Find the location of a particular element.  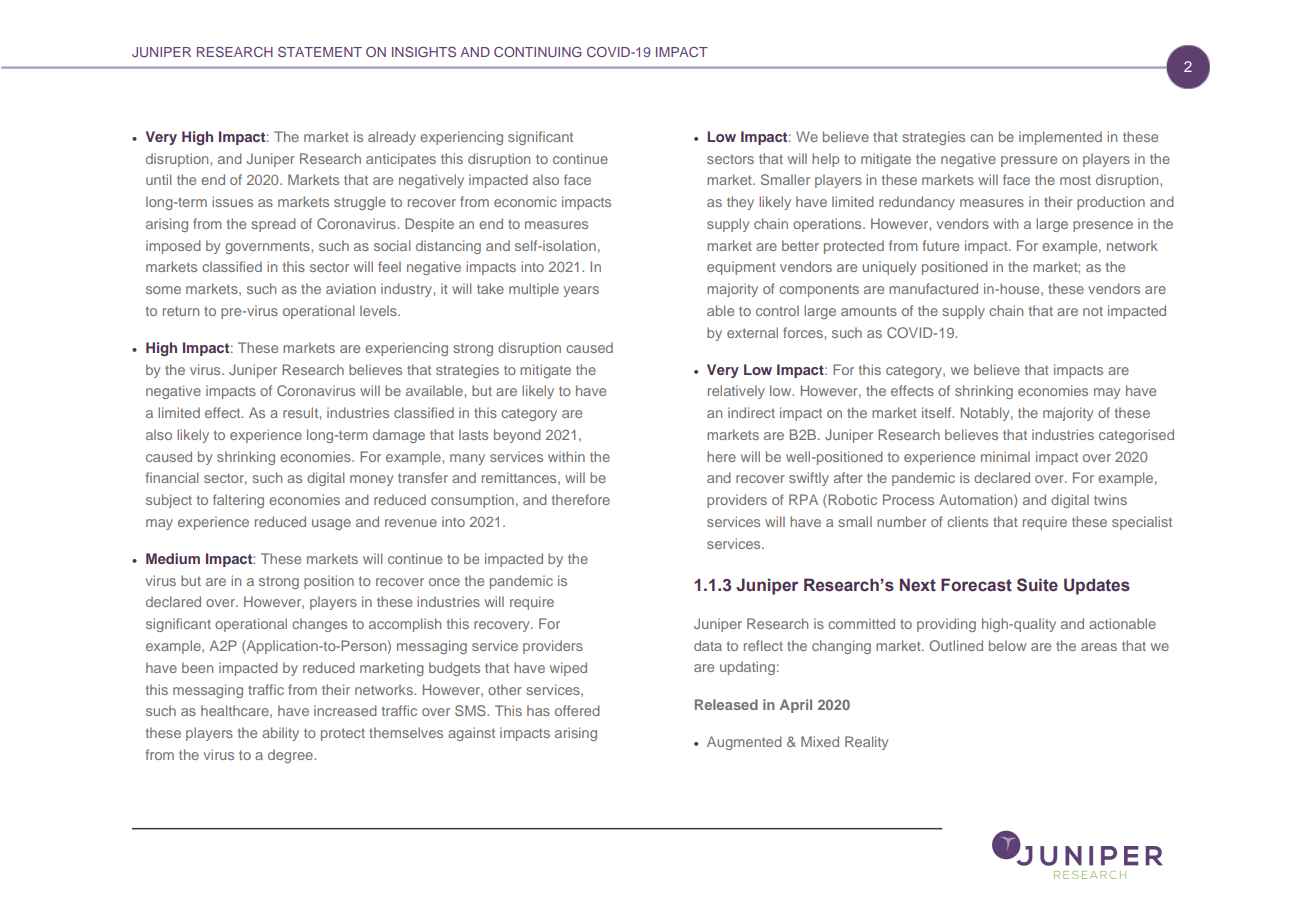

STATEMENT is located at coordinates (320, 52).
